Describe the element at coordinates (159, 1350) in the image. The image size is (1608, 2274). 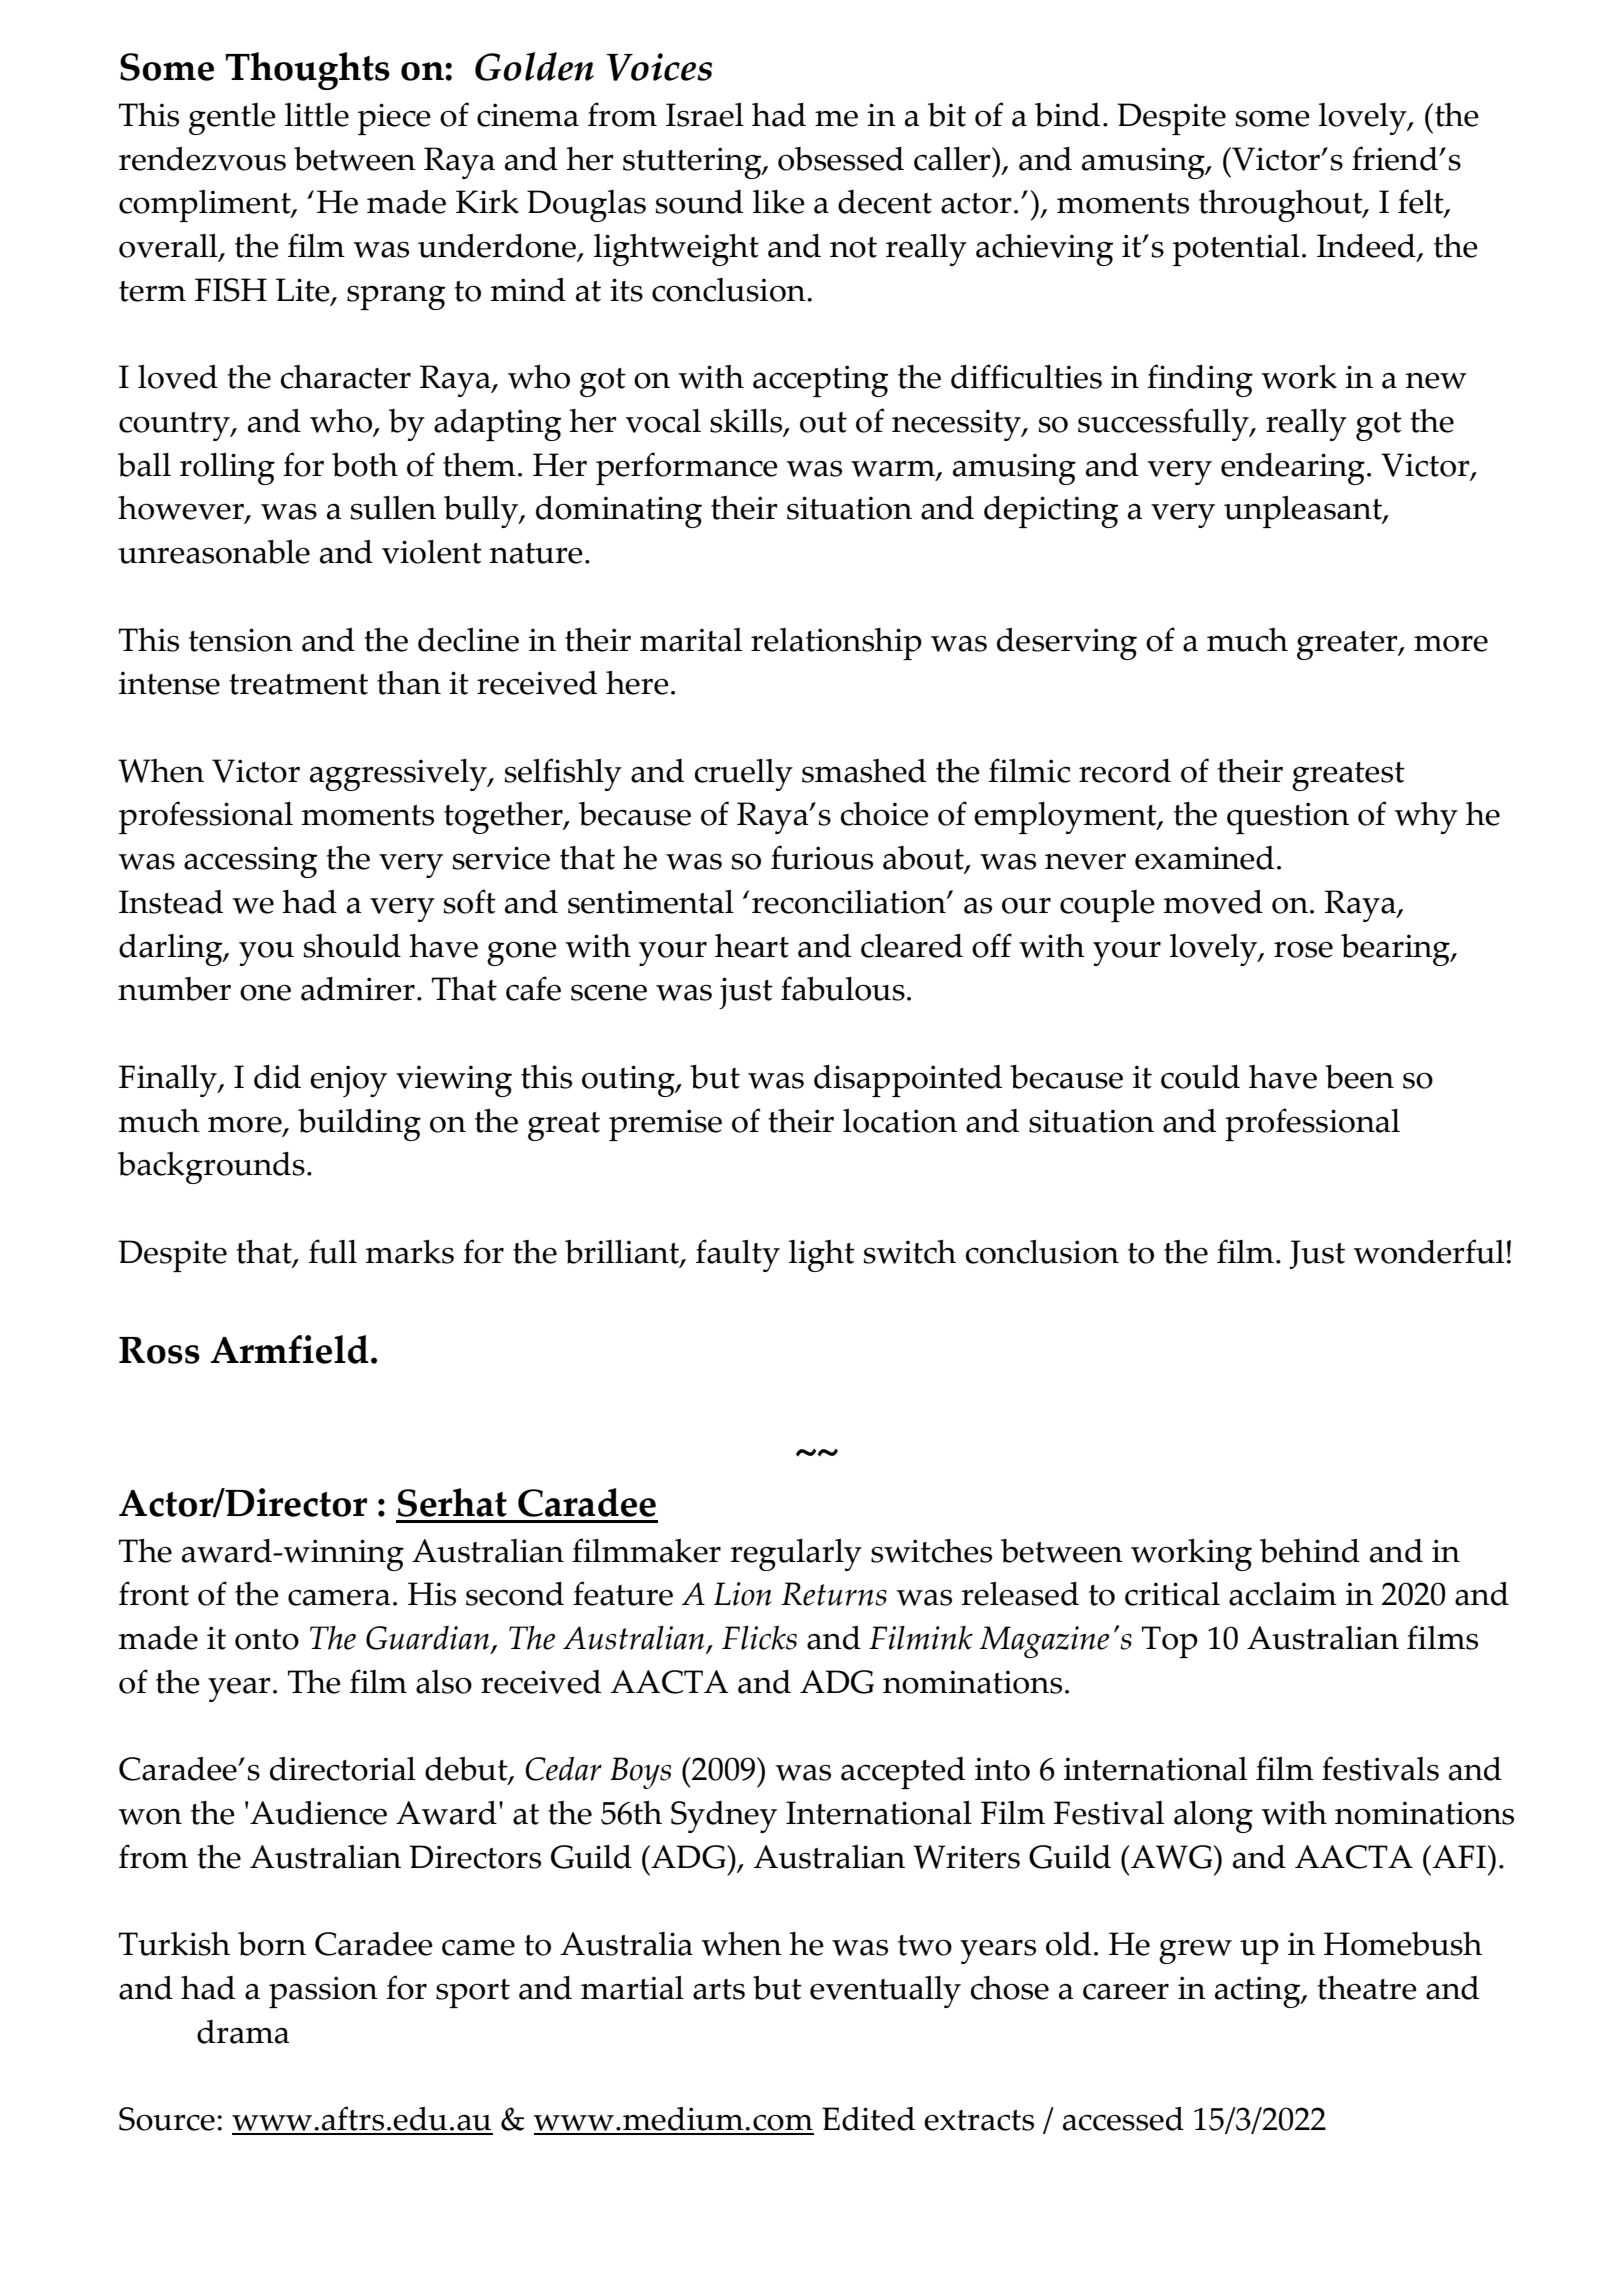
I see `Ross` at that location.
